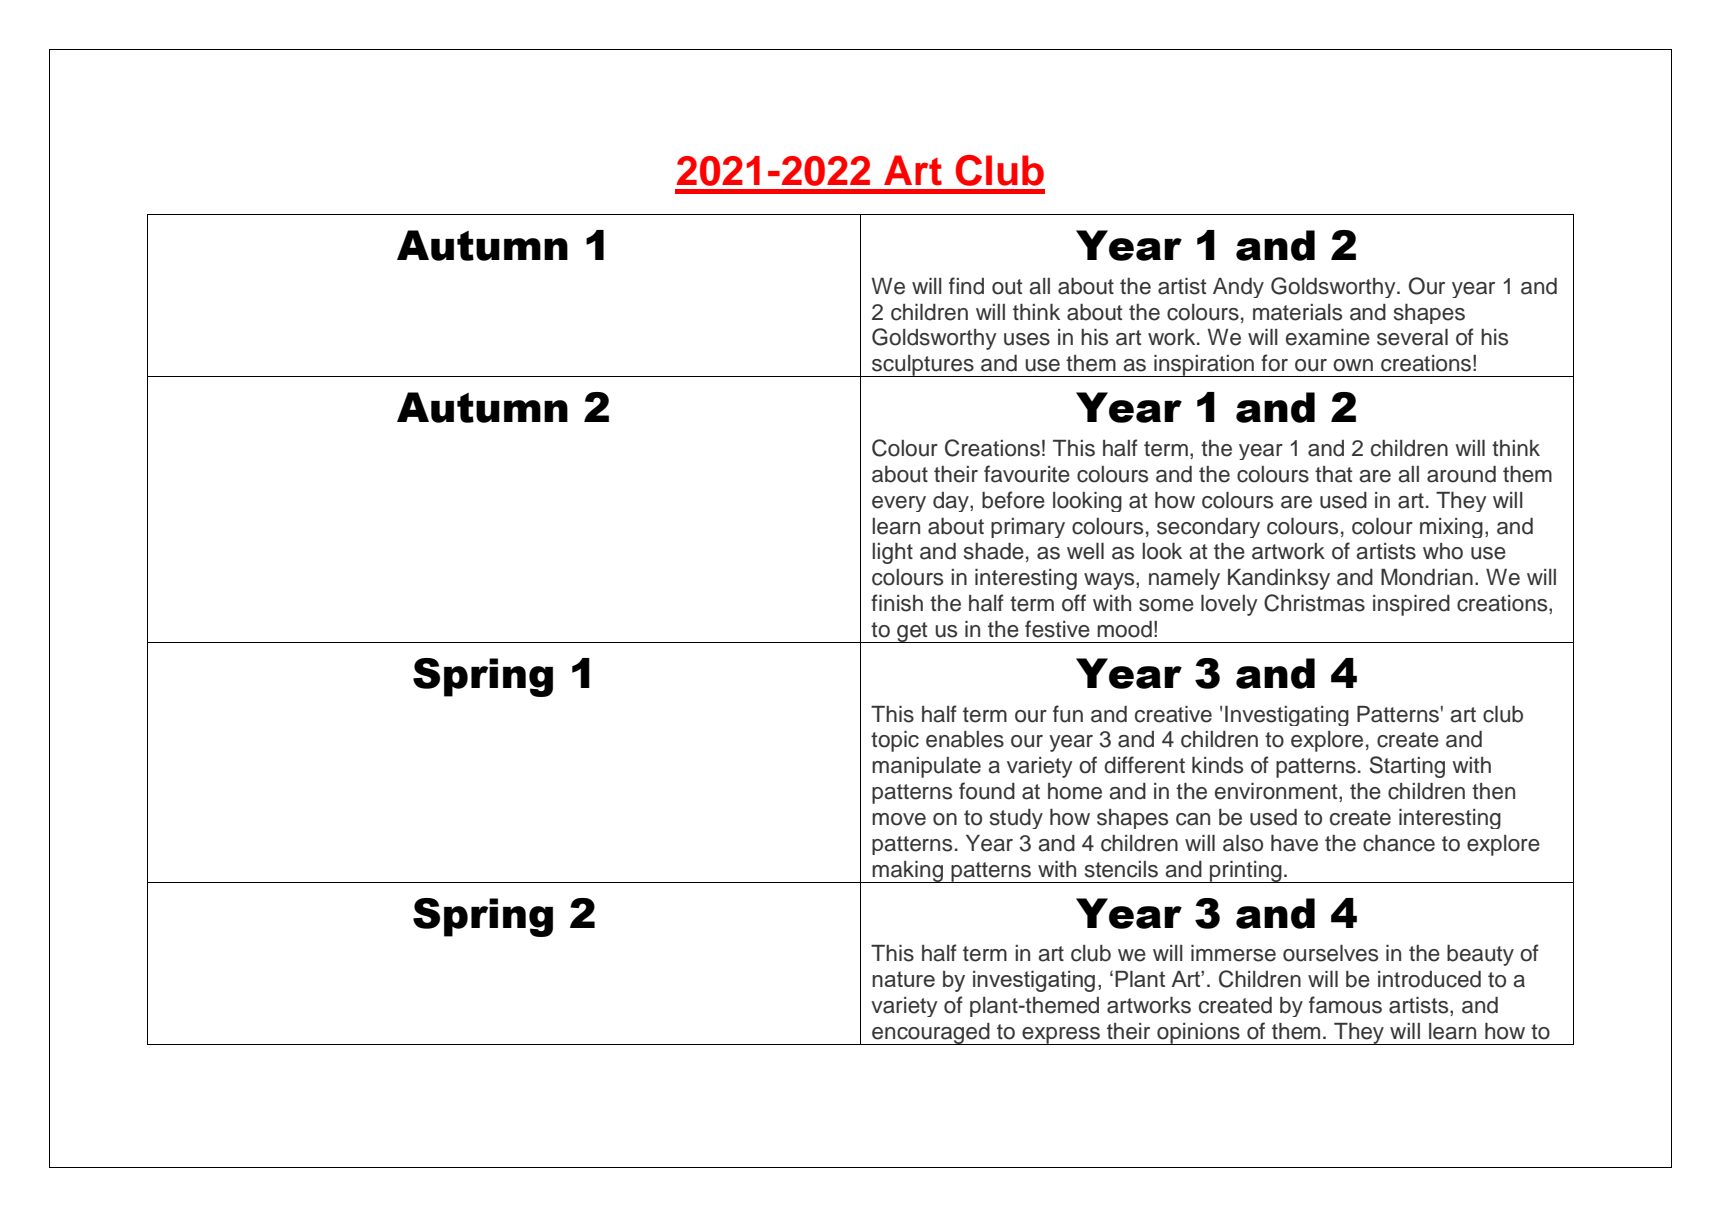  What do you see at coordinates (987, 791) in the page?
I see `found` at bounding box center [987, 791].
